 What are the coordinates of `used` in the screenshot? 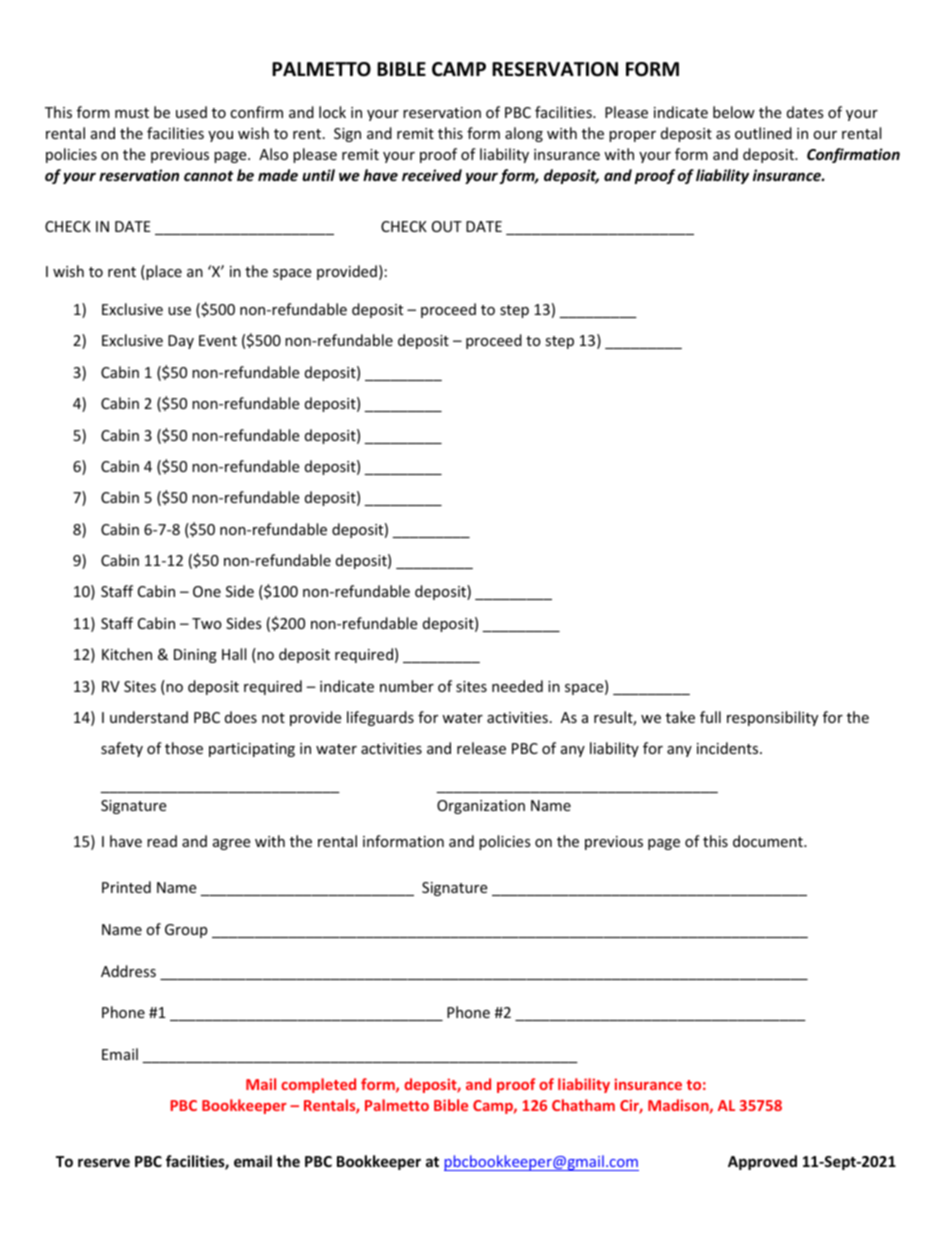 It's located at (191, 112).
